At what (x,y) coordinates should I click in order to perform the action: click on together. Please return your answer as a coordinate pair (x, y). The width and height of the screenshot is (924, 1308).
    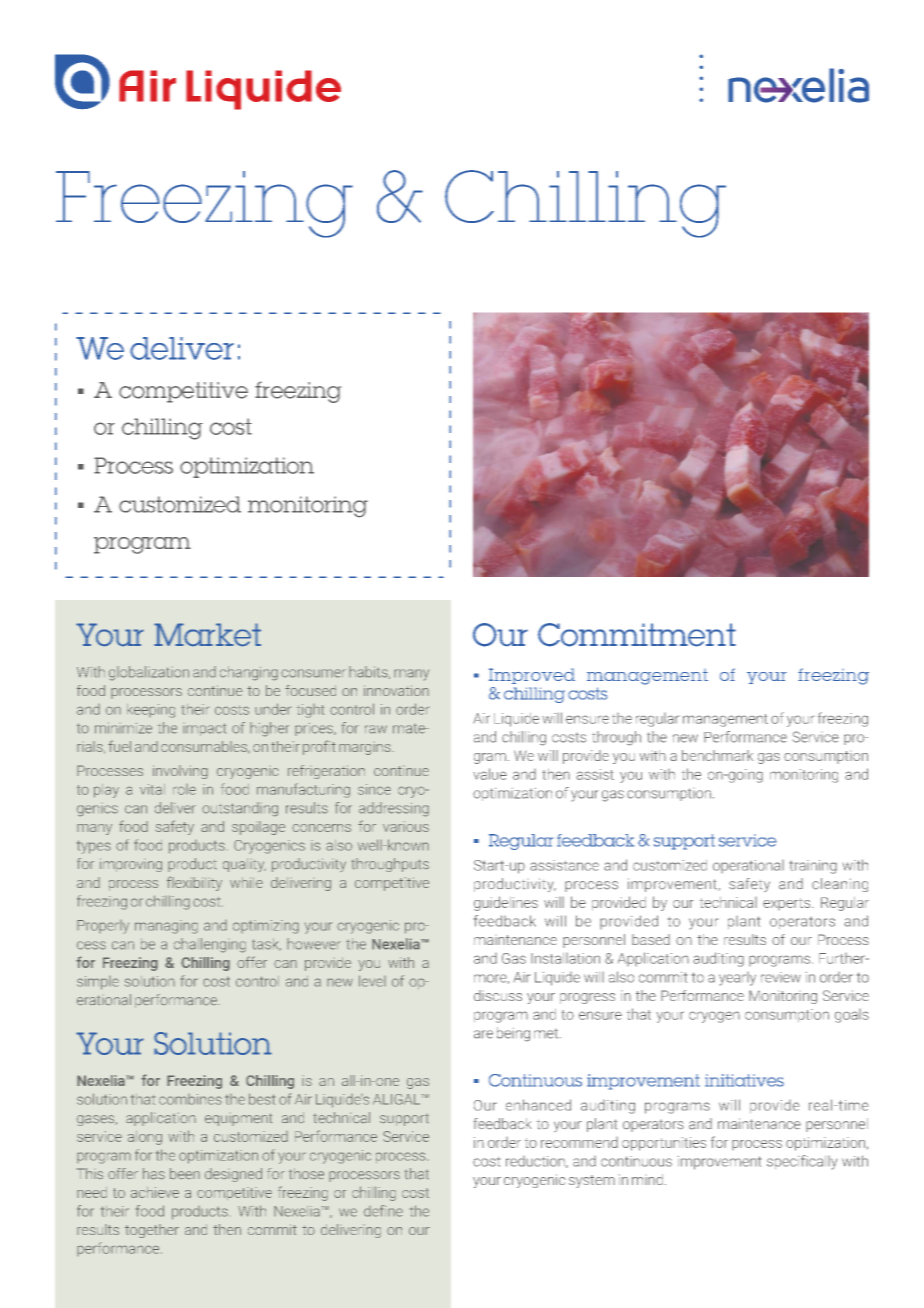
    Looking at the image, I should click on (152, 1231).
